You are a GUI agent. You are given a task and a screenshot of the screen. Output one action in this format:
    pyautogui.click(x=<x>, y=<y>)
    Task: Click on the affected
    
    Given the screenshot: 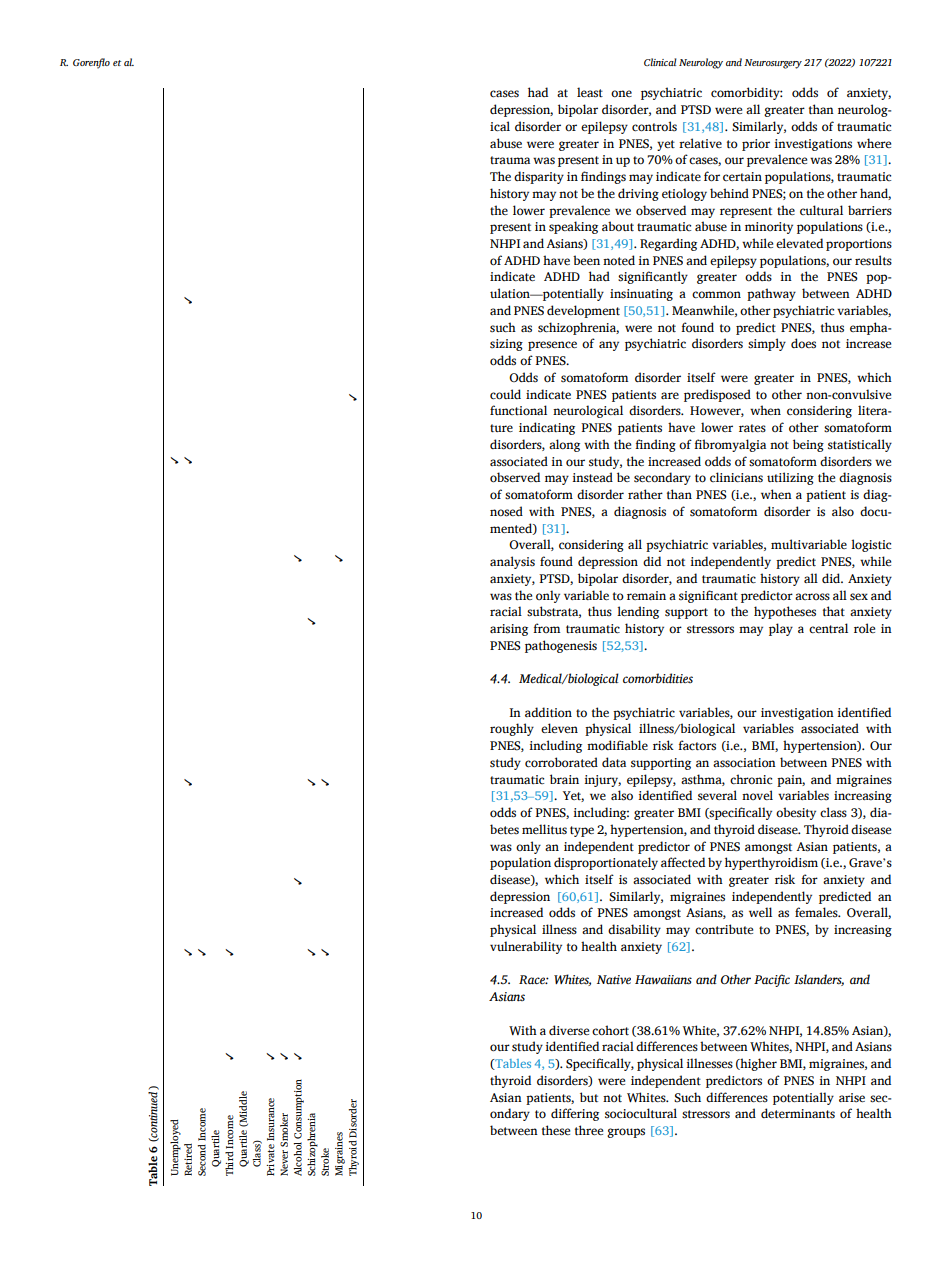 What is the action you would take?
    pyautogui.click(x=683, y=862)
